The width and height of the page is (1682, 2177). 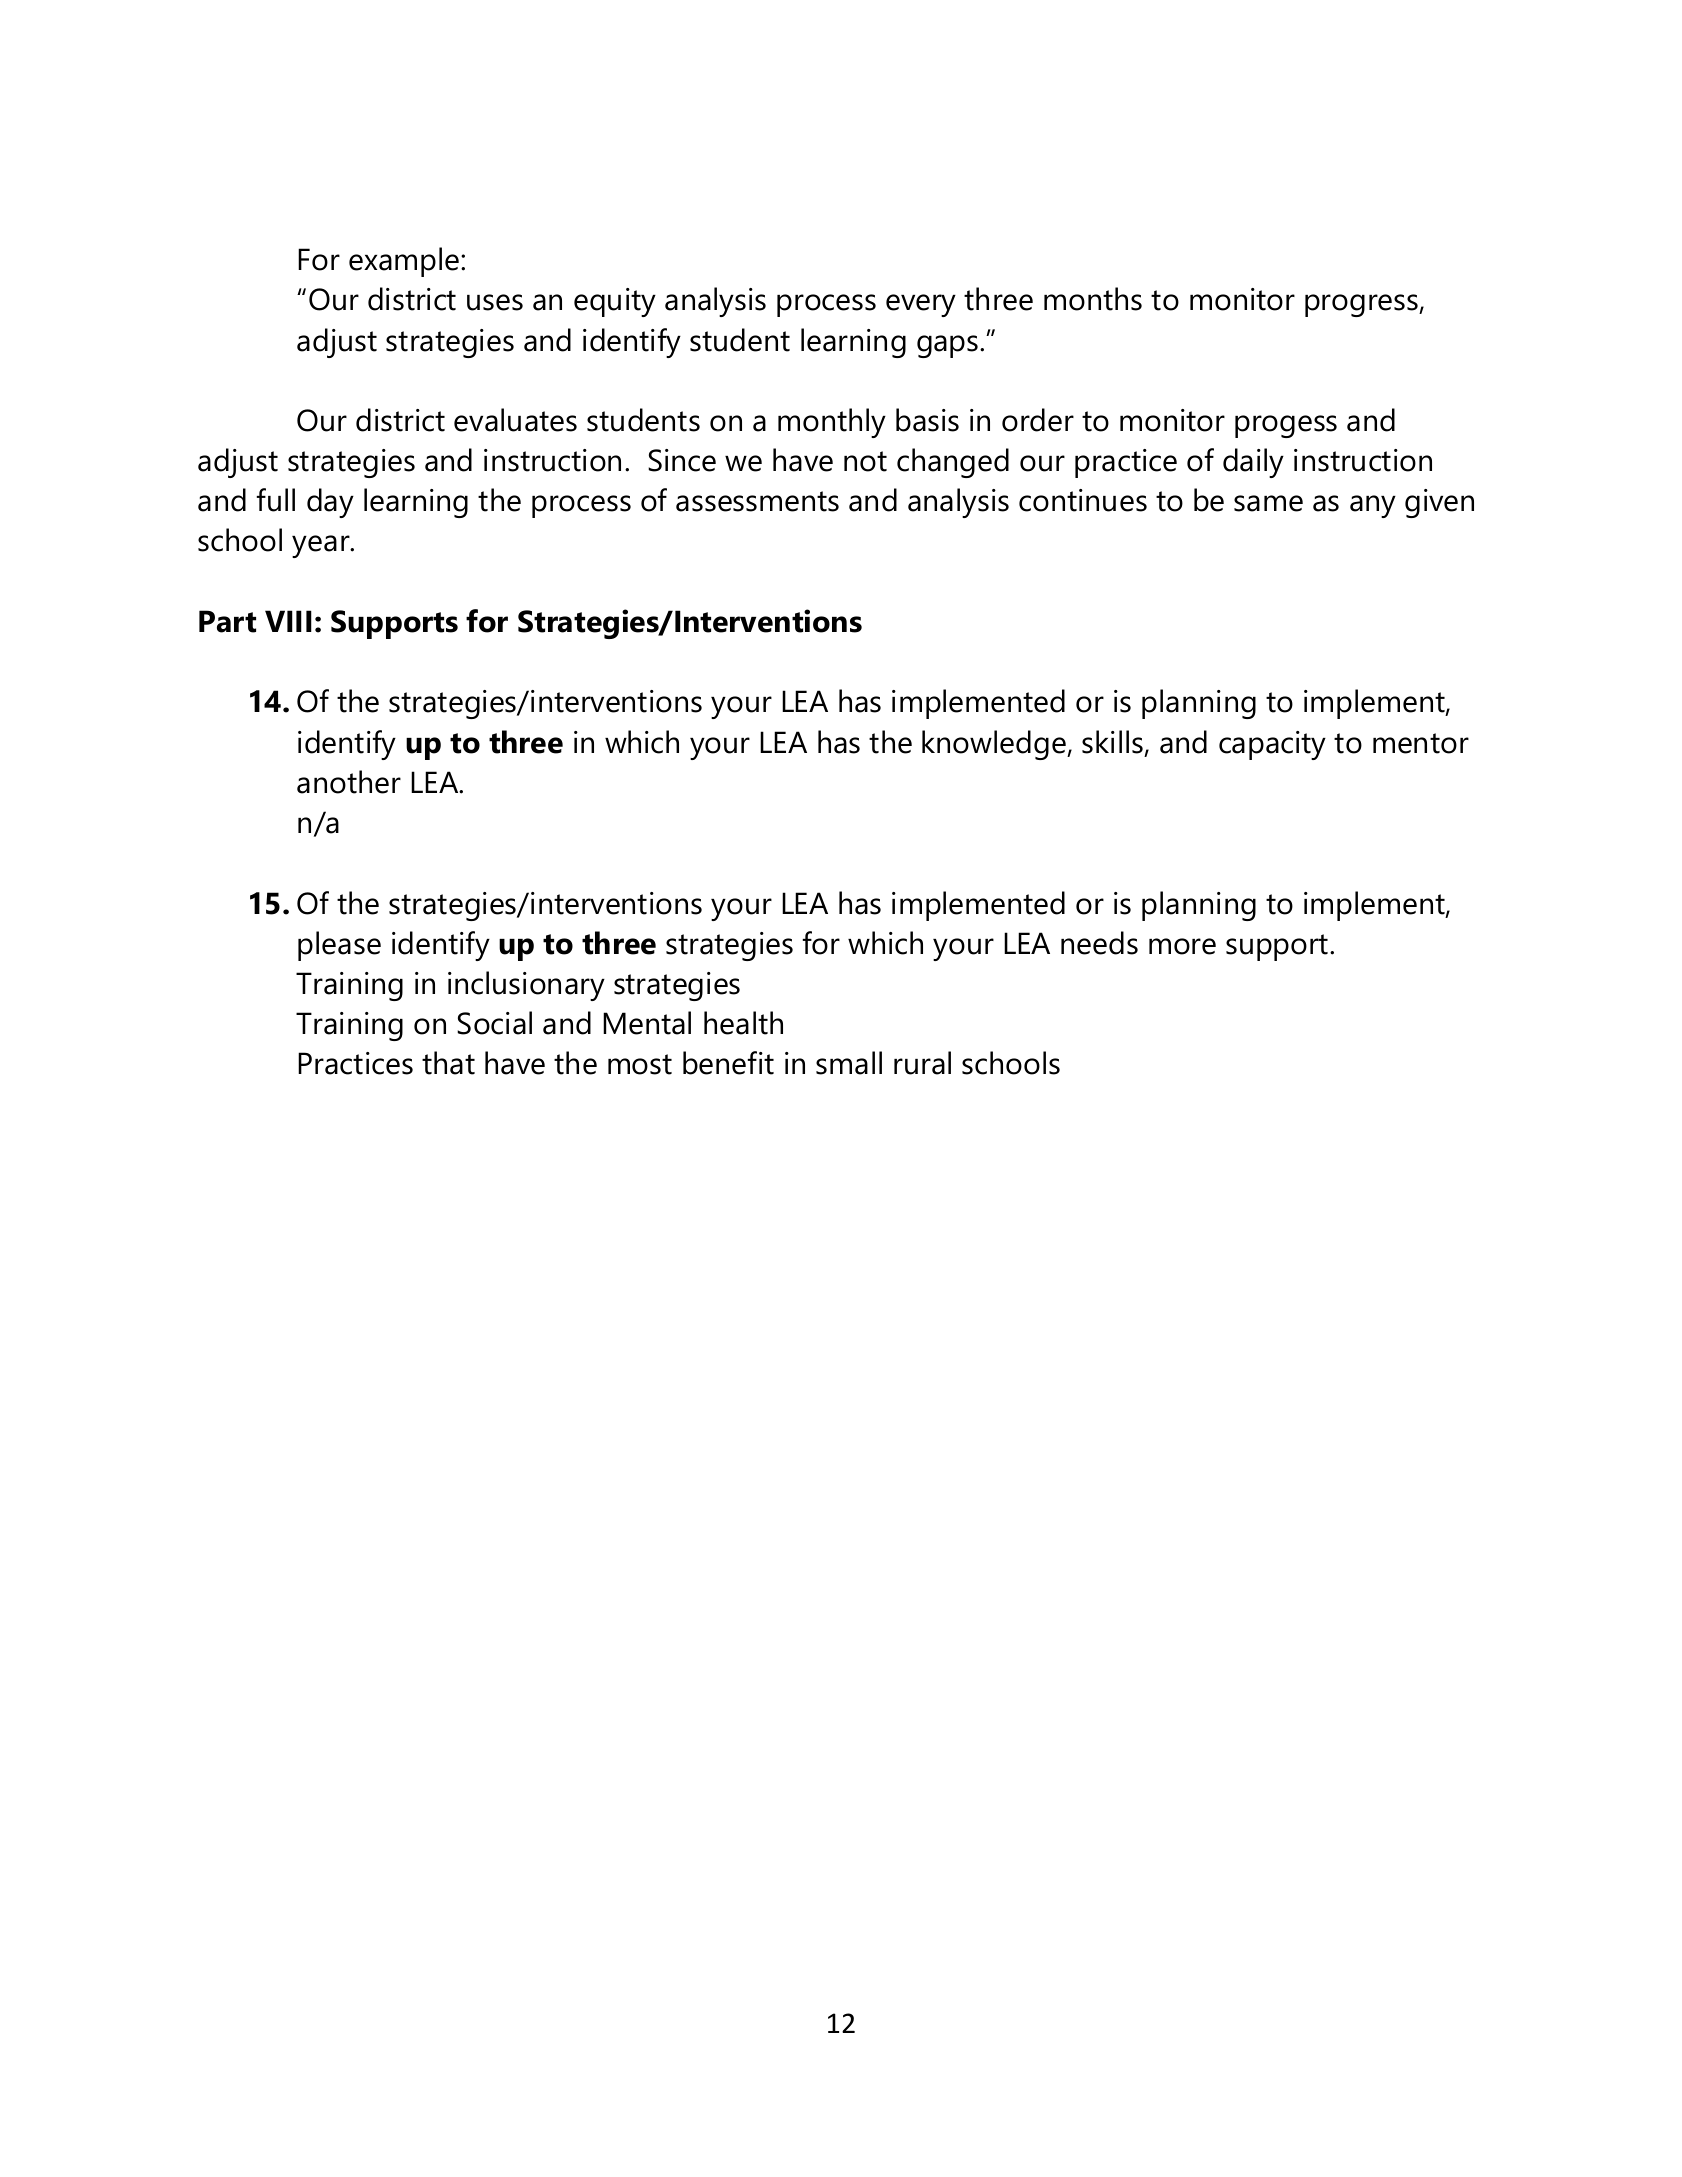 What do you see at coordinates (1182, 946) in the page?
I see `more` at bounding box center [1182, 946].
